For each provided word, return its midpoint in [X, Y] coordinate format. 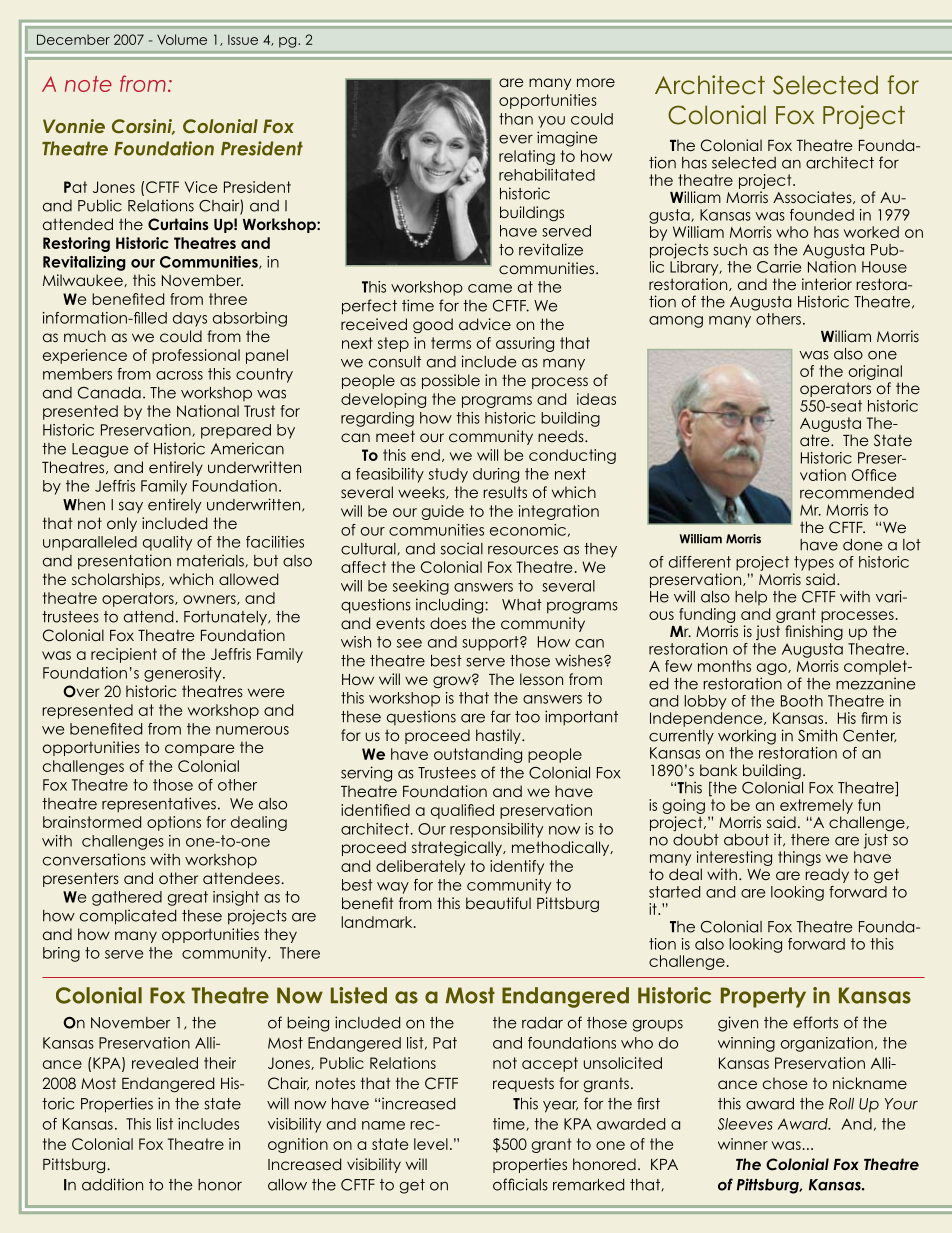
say [131, 508]
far [501, 716]
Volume [182, 39]
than [516, 119]
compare [200, 750]
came [490, 288]
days [190, 319]
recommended [857, 493]
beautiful [498, 903]
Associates [813, 197]
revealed [165, 1063]
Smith [817, 735]
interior [827, 284]
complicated [128, 917]
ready [827, 875]
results [505, 492]
